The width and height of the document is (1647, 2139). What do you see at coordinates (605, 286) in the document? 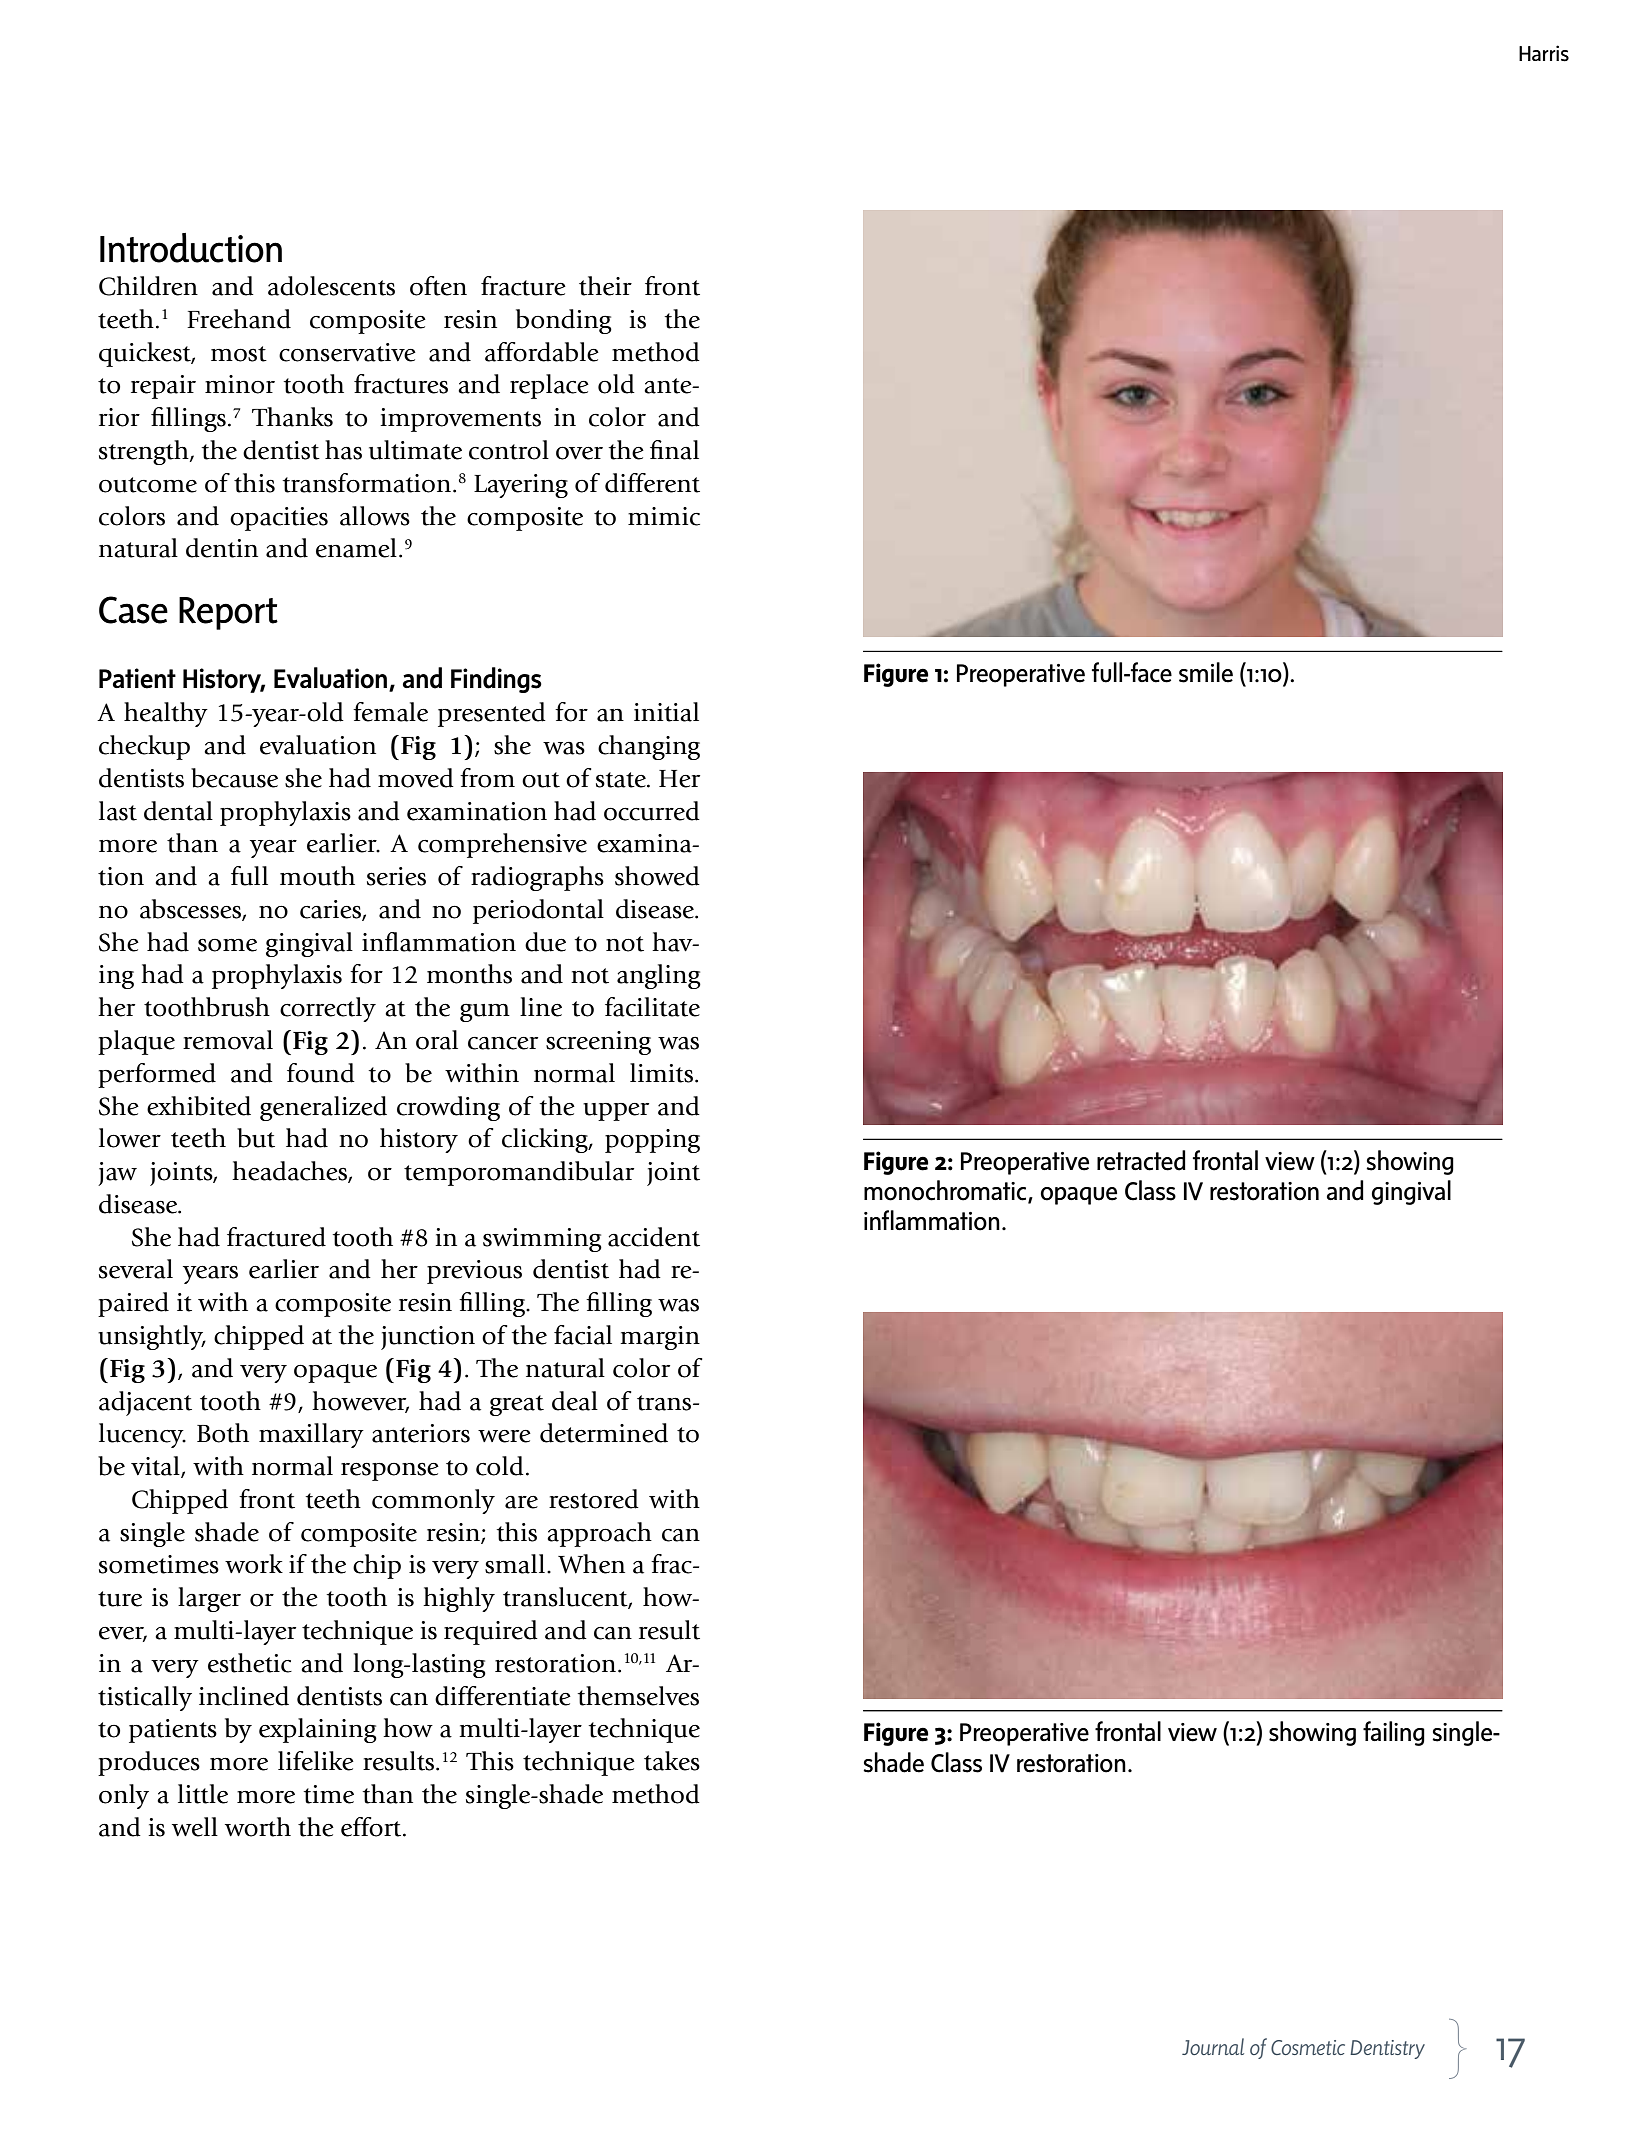
I see `their` at bounding box center [605, 286].
